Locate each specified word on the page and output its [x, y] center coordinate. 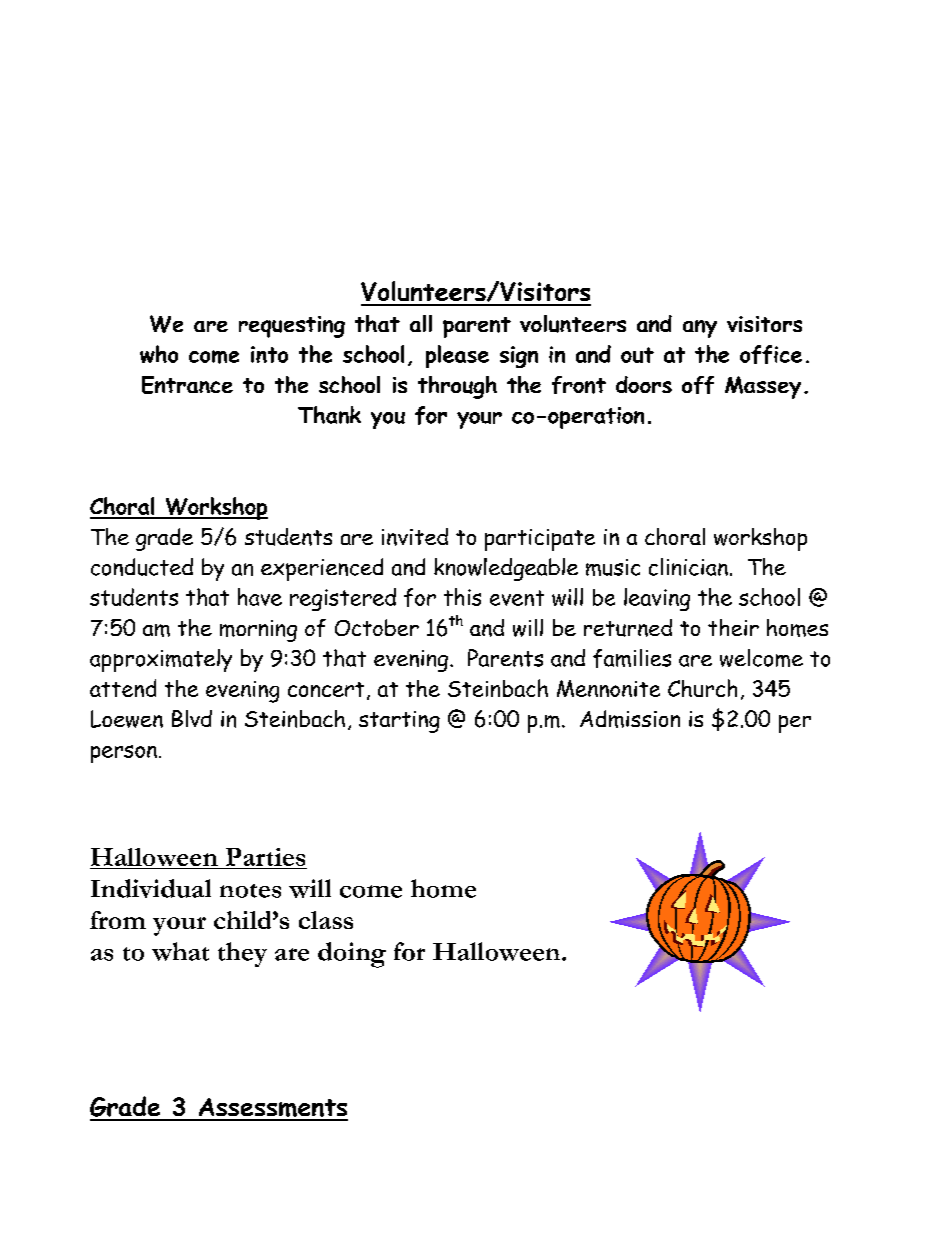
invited [415, 537]
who [159, 354]
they [242, 954]
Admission [630, 719]
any [700, 329]
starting [399, 722]
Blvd [192, 718]
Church [702, 688]
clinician [688, 567]
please [457, 356]
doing [352, 955]
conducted [142, 567]
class [326, 920]
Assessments [272, 1109]
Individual [151, 888]
